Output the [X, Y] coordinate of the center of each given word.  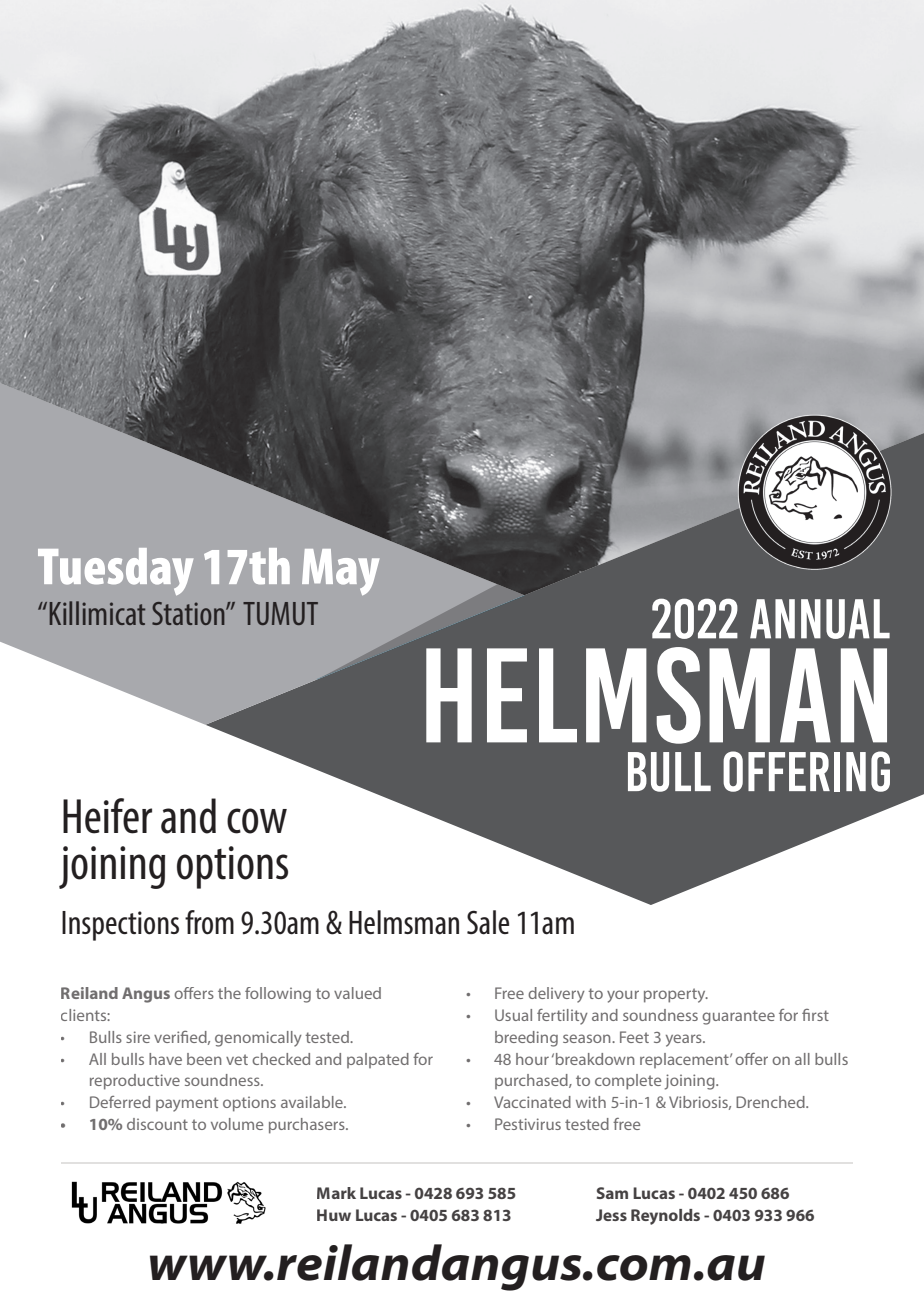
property [676, 995]
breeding [526, 1039]
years [685, 1040]
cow [257, 821]
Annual [820, 619]
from [209, 922]
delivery [556, 995]
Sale [488, 922]
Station [189, 613]
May [340, 572]
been [204, 1059]
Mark [336, 1193]
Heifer [107, 816]
